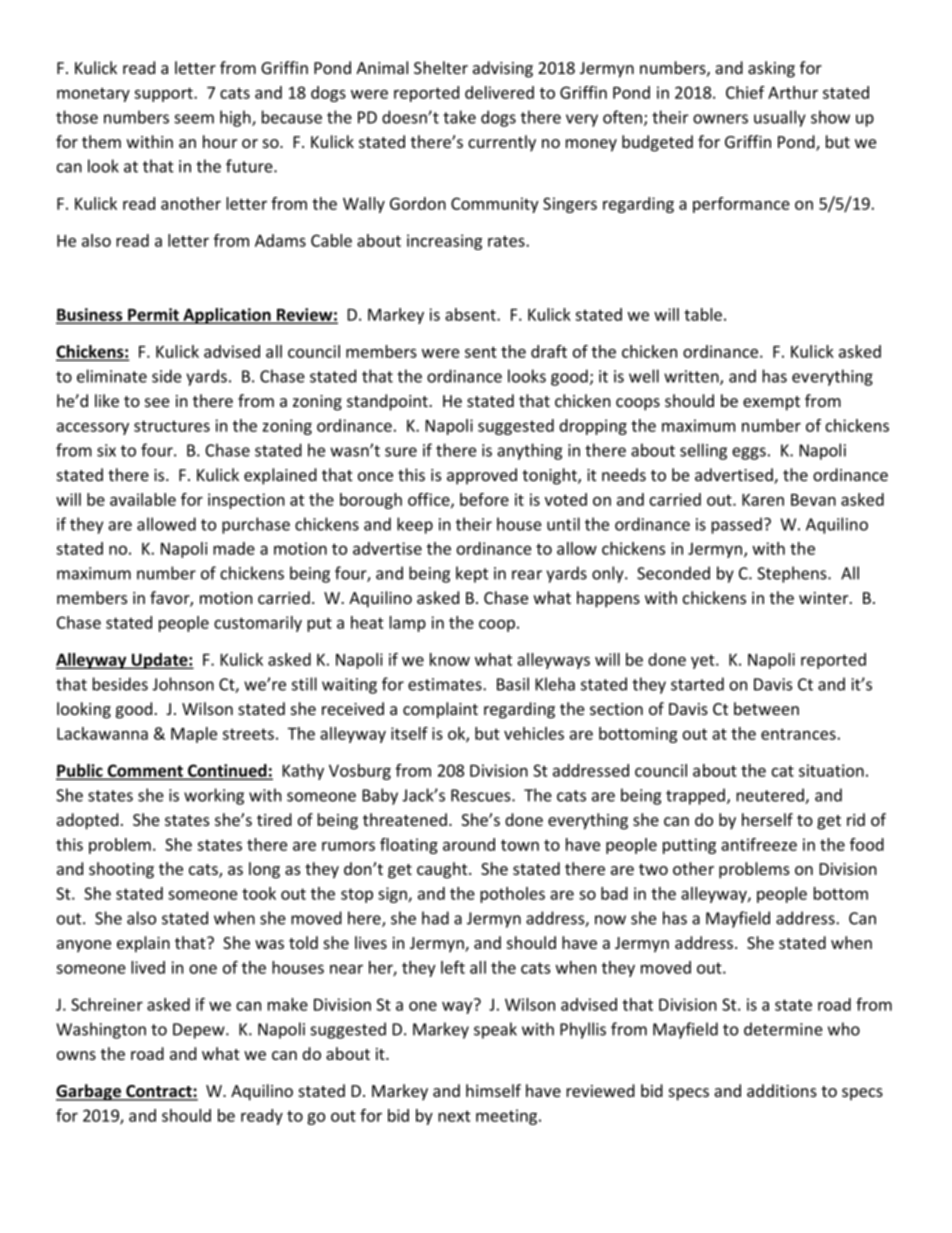 This document has width=952, height=1233. Describe the element at coordinates (793, 92) in the document. I see `Arthur` at that location.
